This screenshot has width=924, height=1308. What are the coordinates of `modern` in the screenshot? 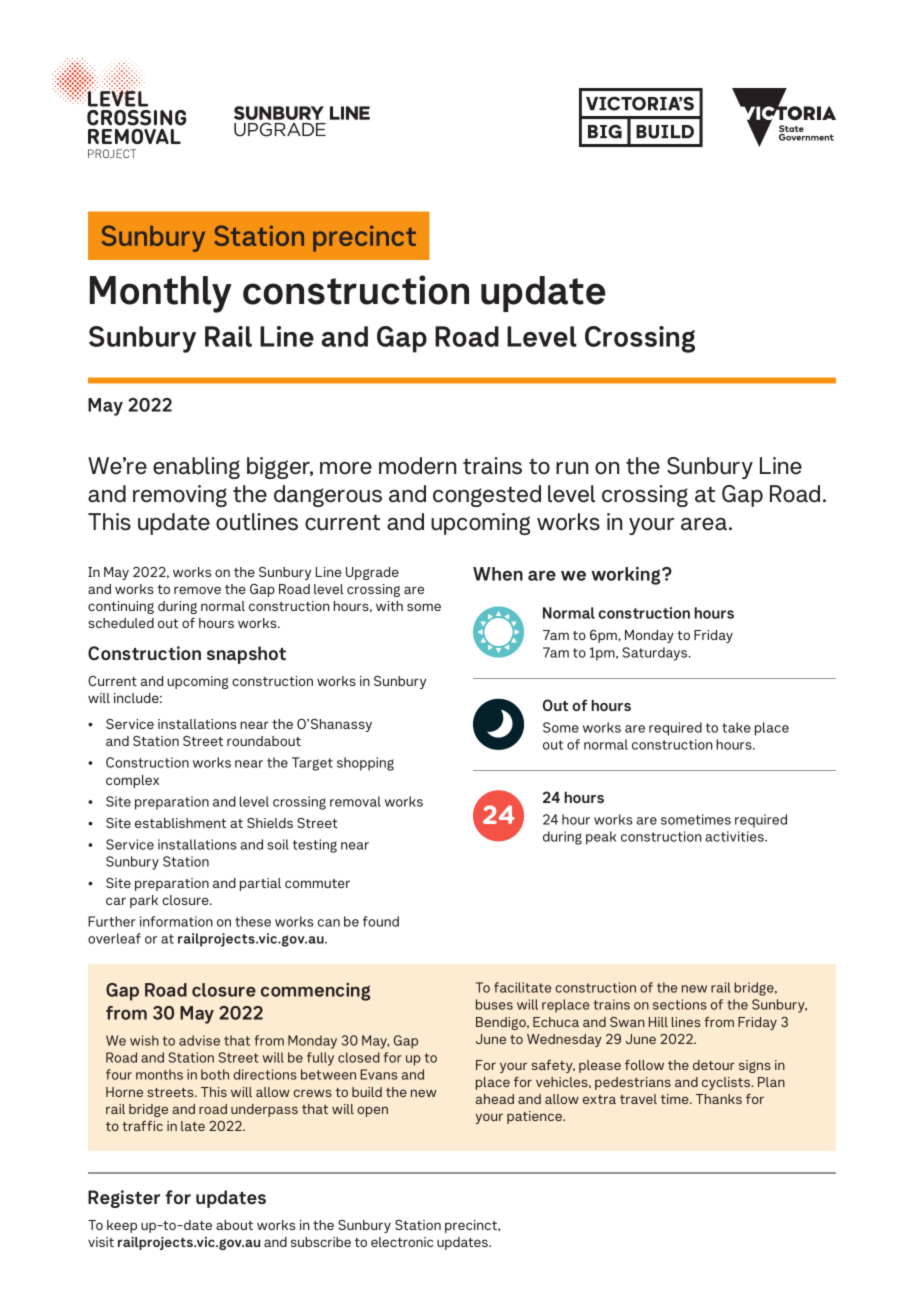 It's located at (417, 466).
